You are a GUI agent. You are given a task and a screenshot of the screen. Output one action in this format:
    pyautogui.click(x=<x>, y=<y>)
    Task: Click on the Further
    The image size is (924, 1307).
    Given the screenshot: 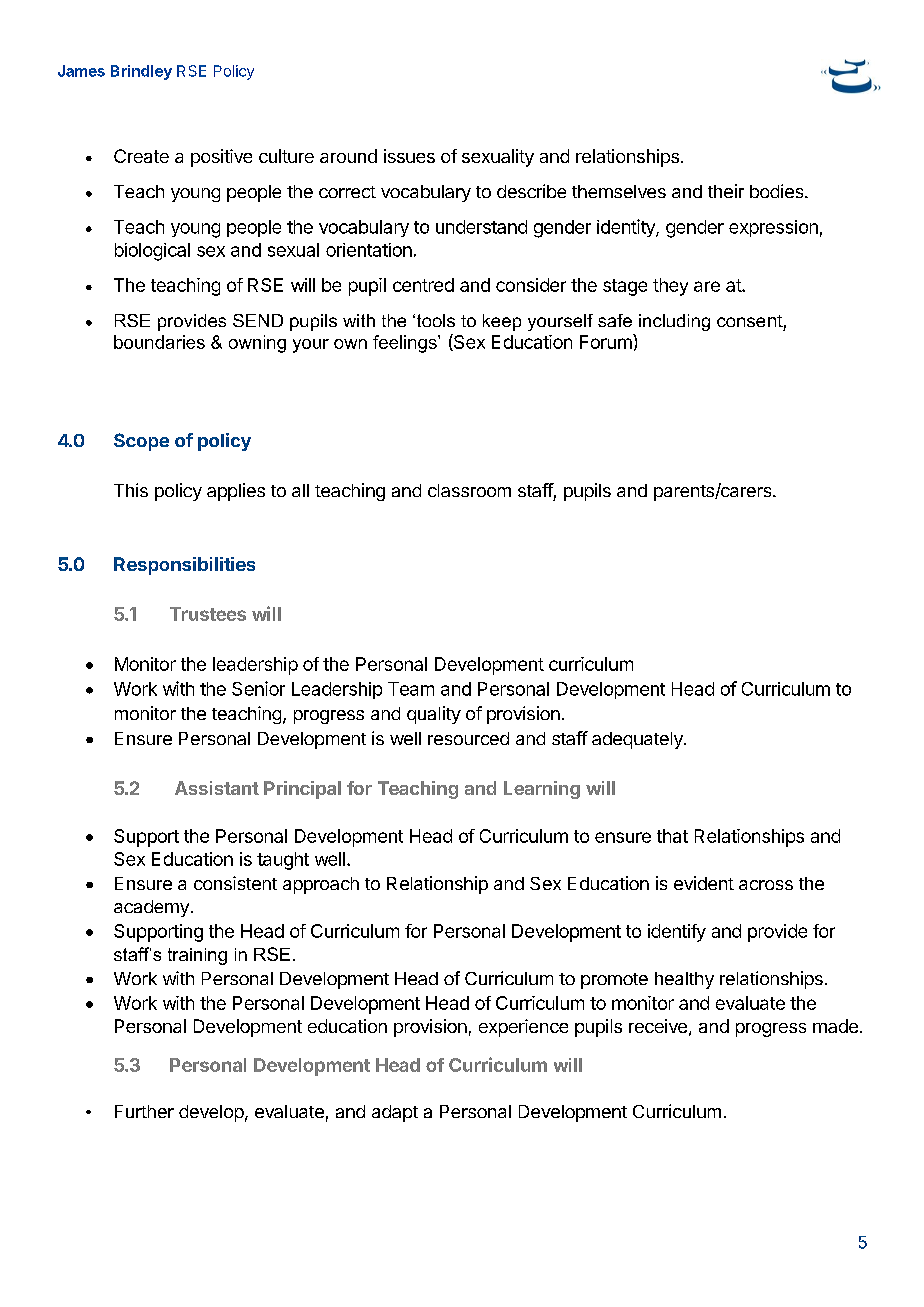 What is the action you would take?
    pyautogui.click(x=144, y=1111)
